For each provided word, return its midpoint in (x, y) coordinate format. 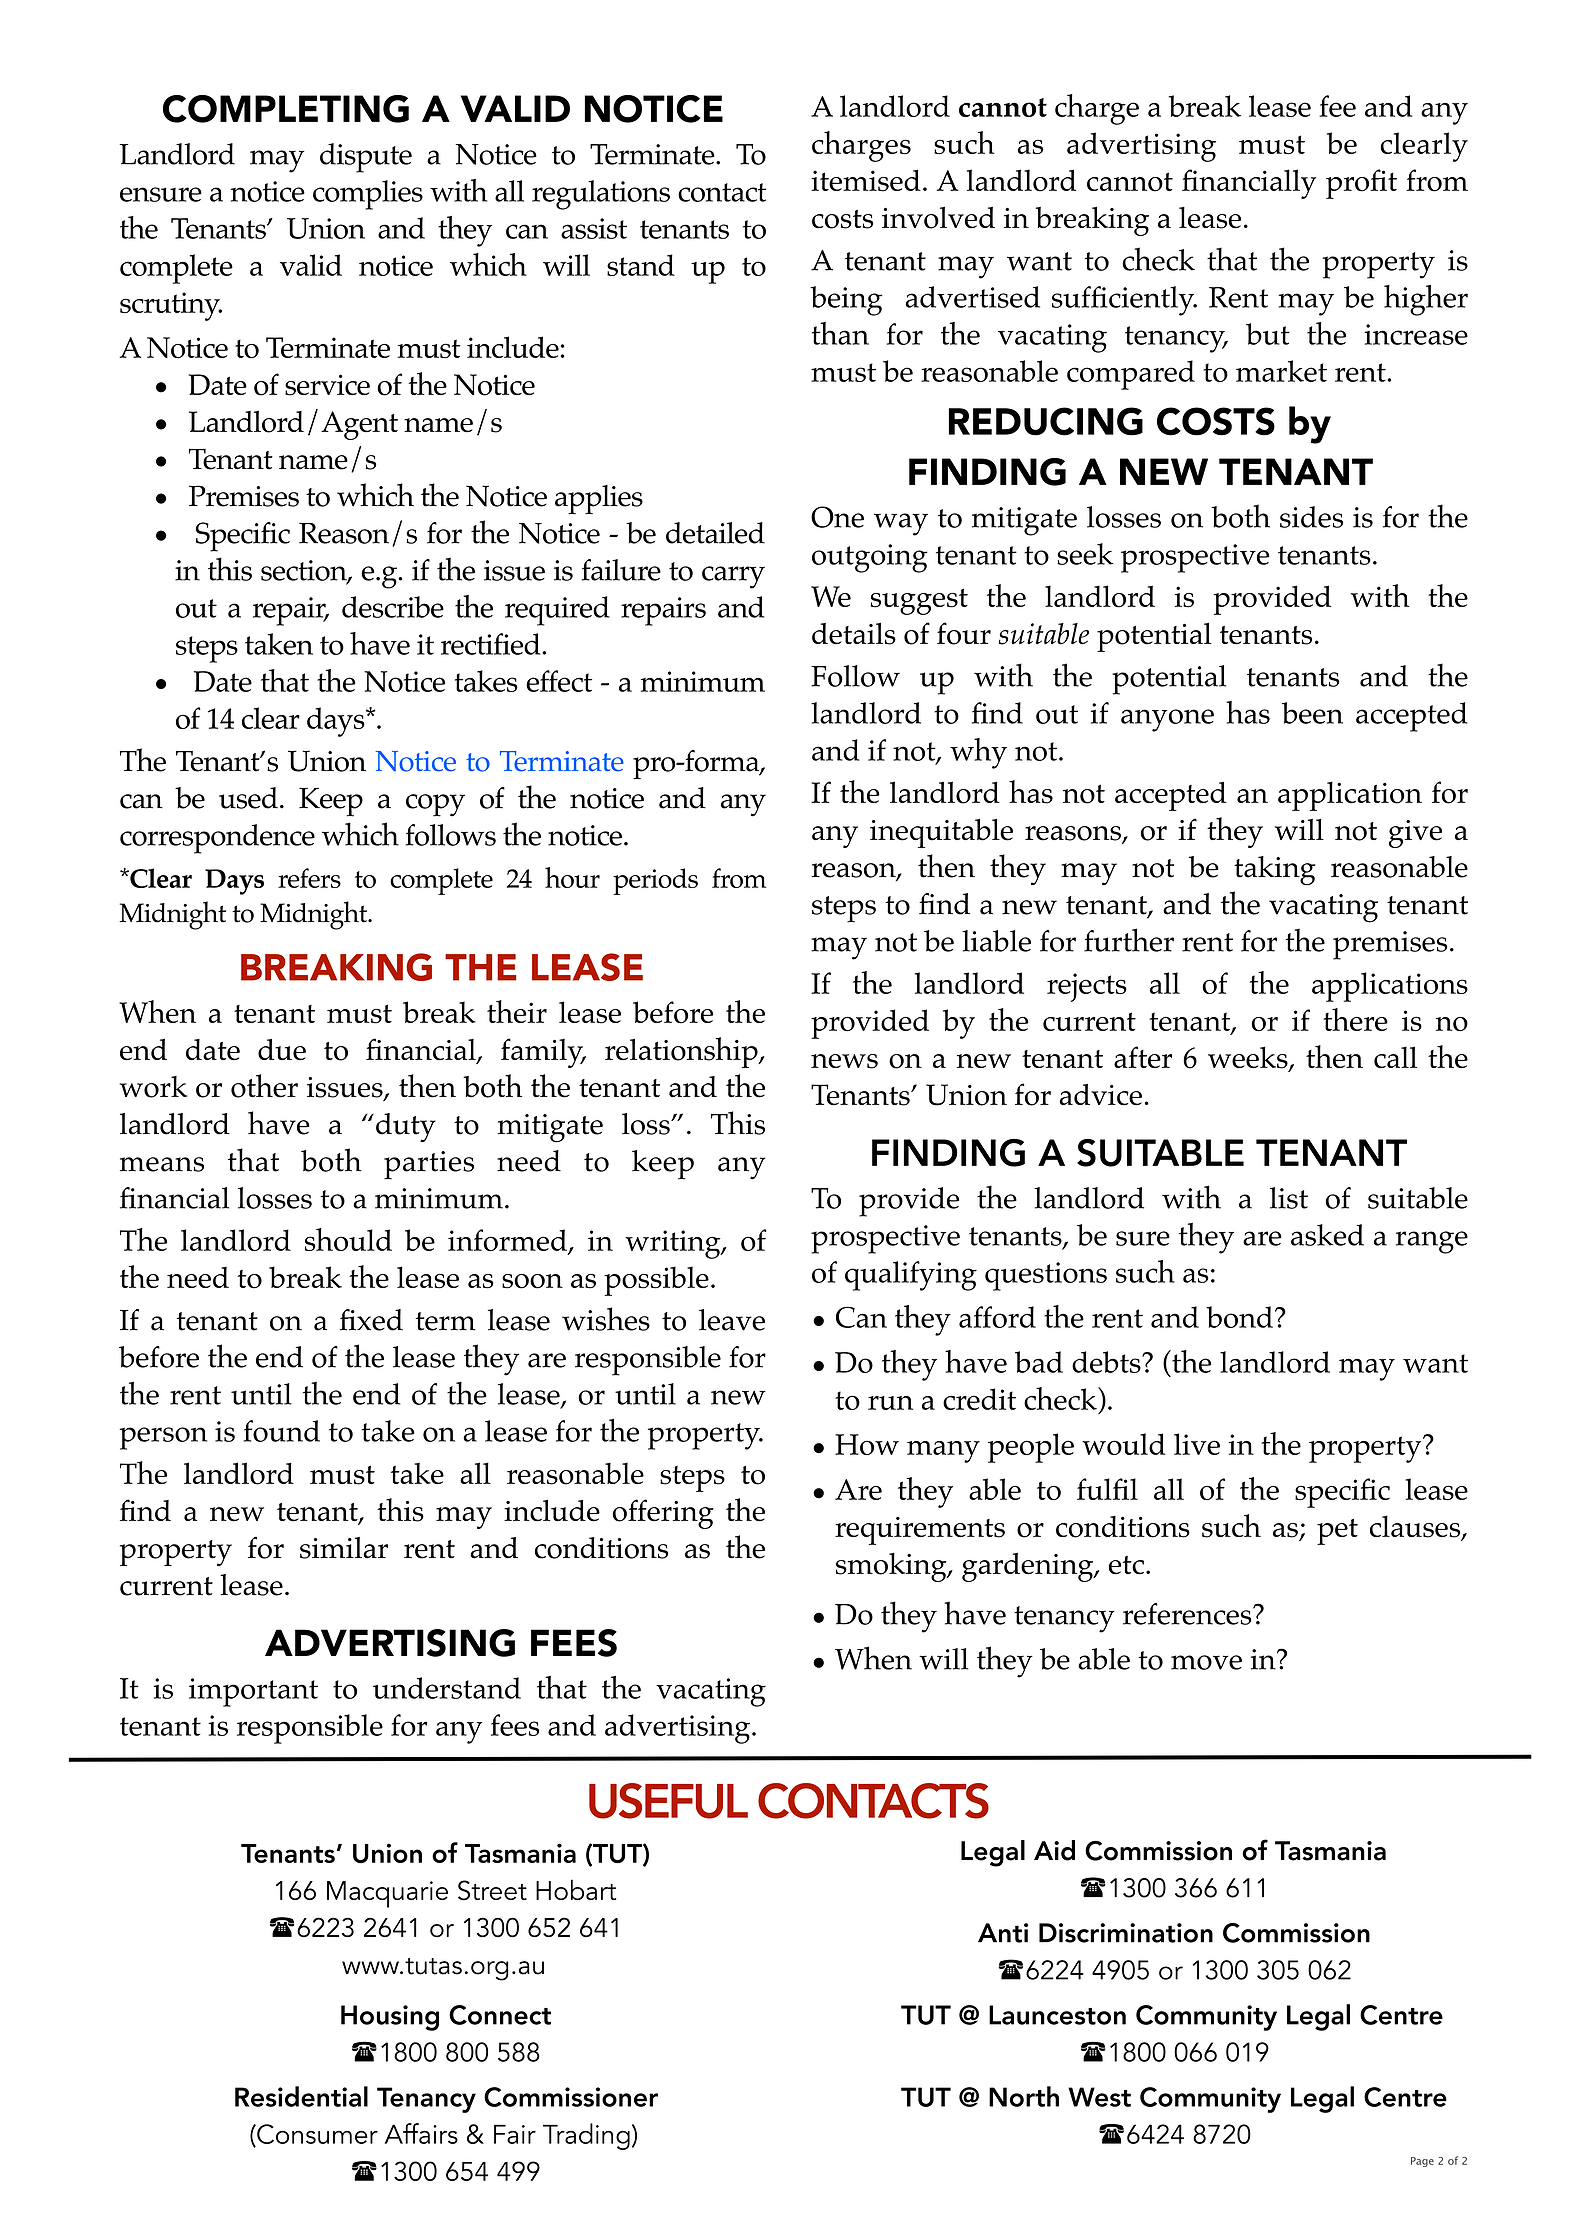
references (1188, 1614)
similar (344, 1548)
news (844, 1061)
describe (393, 607)
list (1289, 1198)
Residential (301, 2096)
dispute (366, 158)
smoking (892, 1567)
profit (1361, 184)
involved (938, 217)
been (1312, 713)
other (264, 1086)
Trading (586, 2136)
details (854, 633)
